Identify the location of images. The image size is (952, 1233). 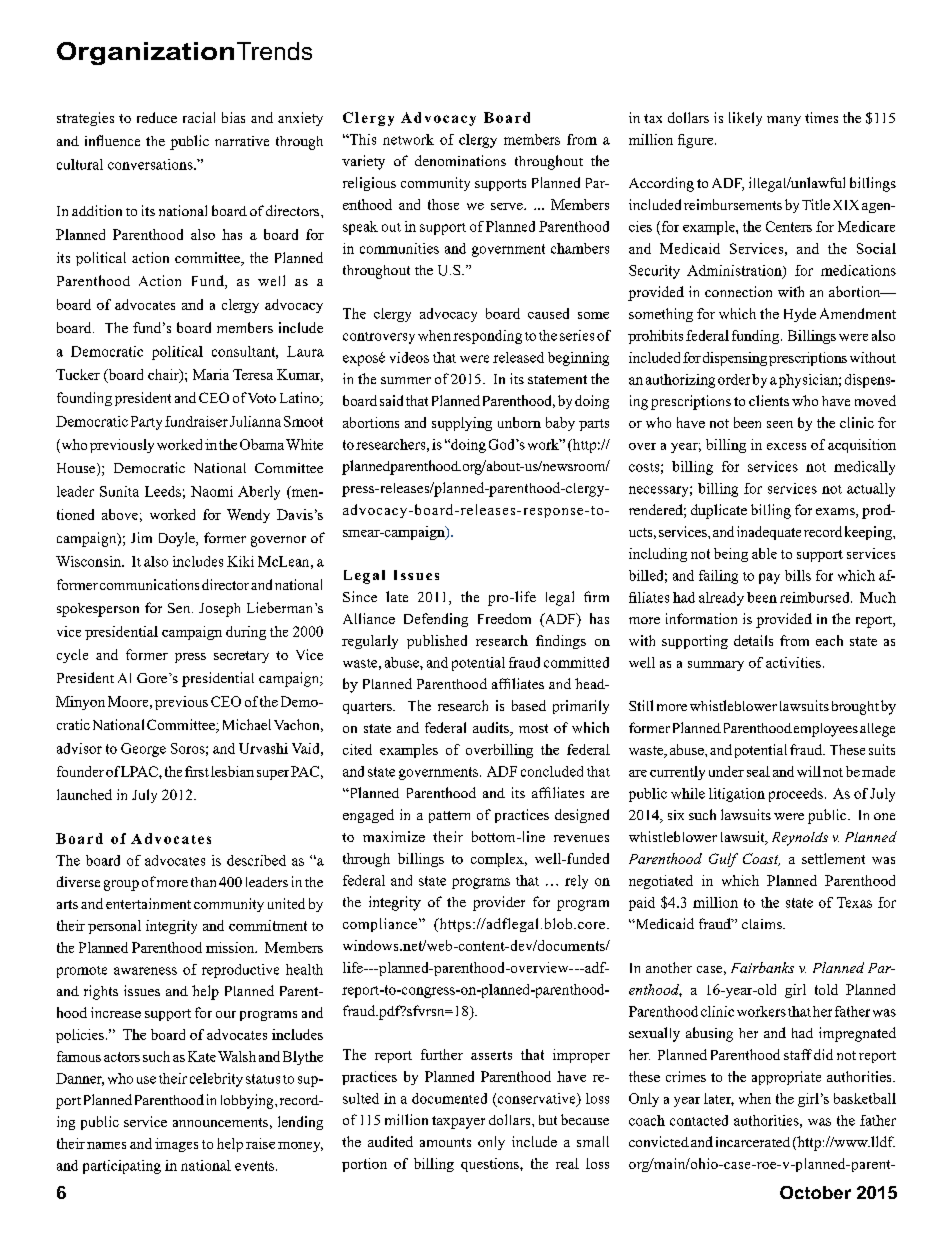
(176, 1145).
